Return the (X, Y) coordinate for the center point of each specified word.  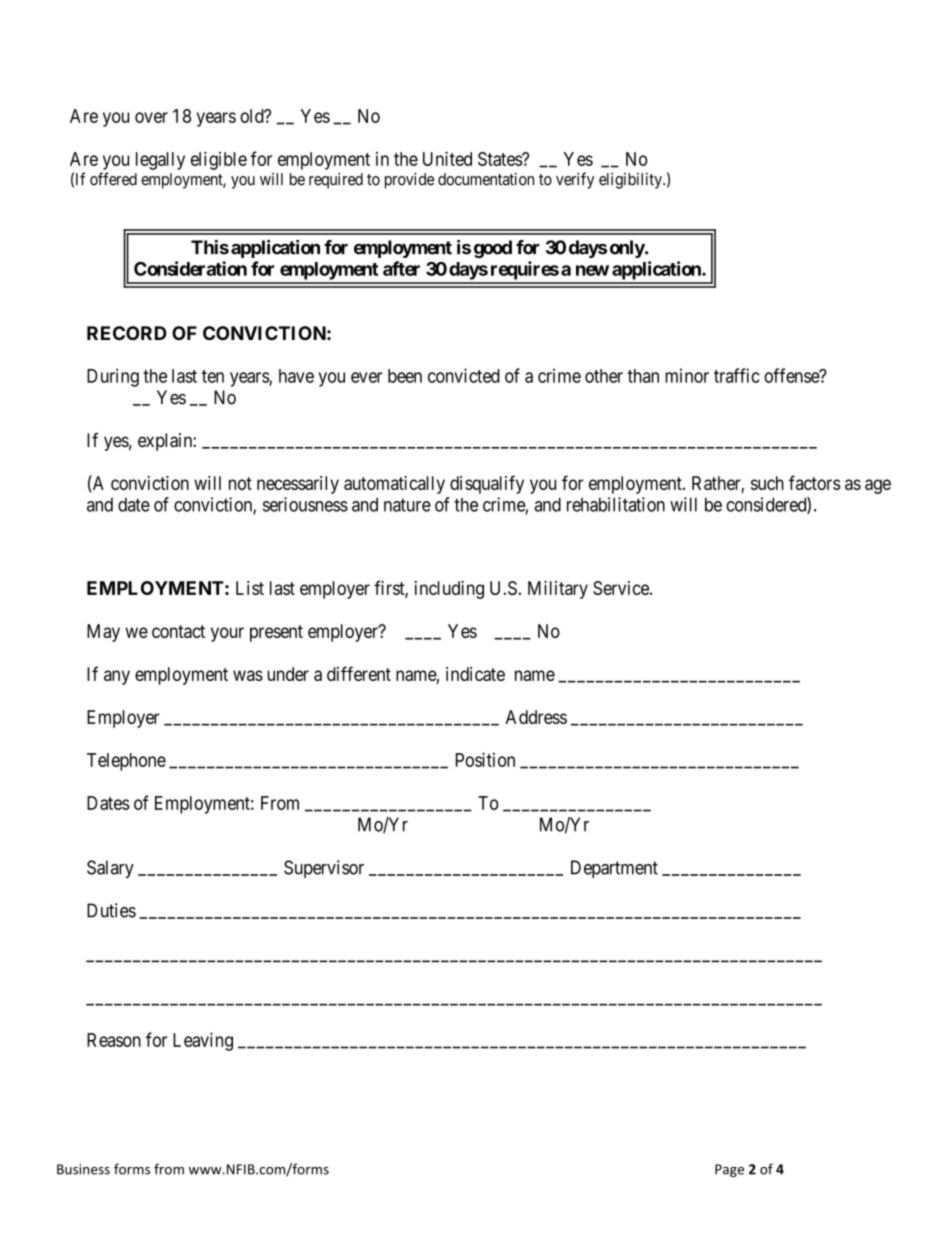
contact (178, 631)
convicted (464, 375)
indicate (475, 674)
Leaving (203, 1041)
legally (160, 161)
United (447, 158)
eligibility (631, 181)
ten (213, 376)
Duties (111, 910)
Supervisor (324, 869)
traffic (737, 375)
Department (614, 869)
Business (83, 1169)
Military (558, 590)
